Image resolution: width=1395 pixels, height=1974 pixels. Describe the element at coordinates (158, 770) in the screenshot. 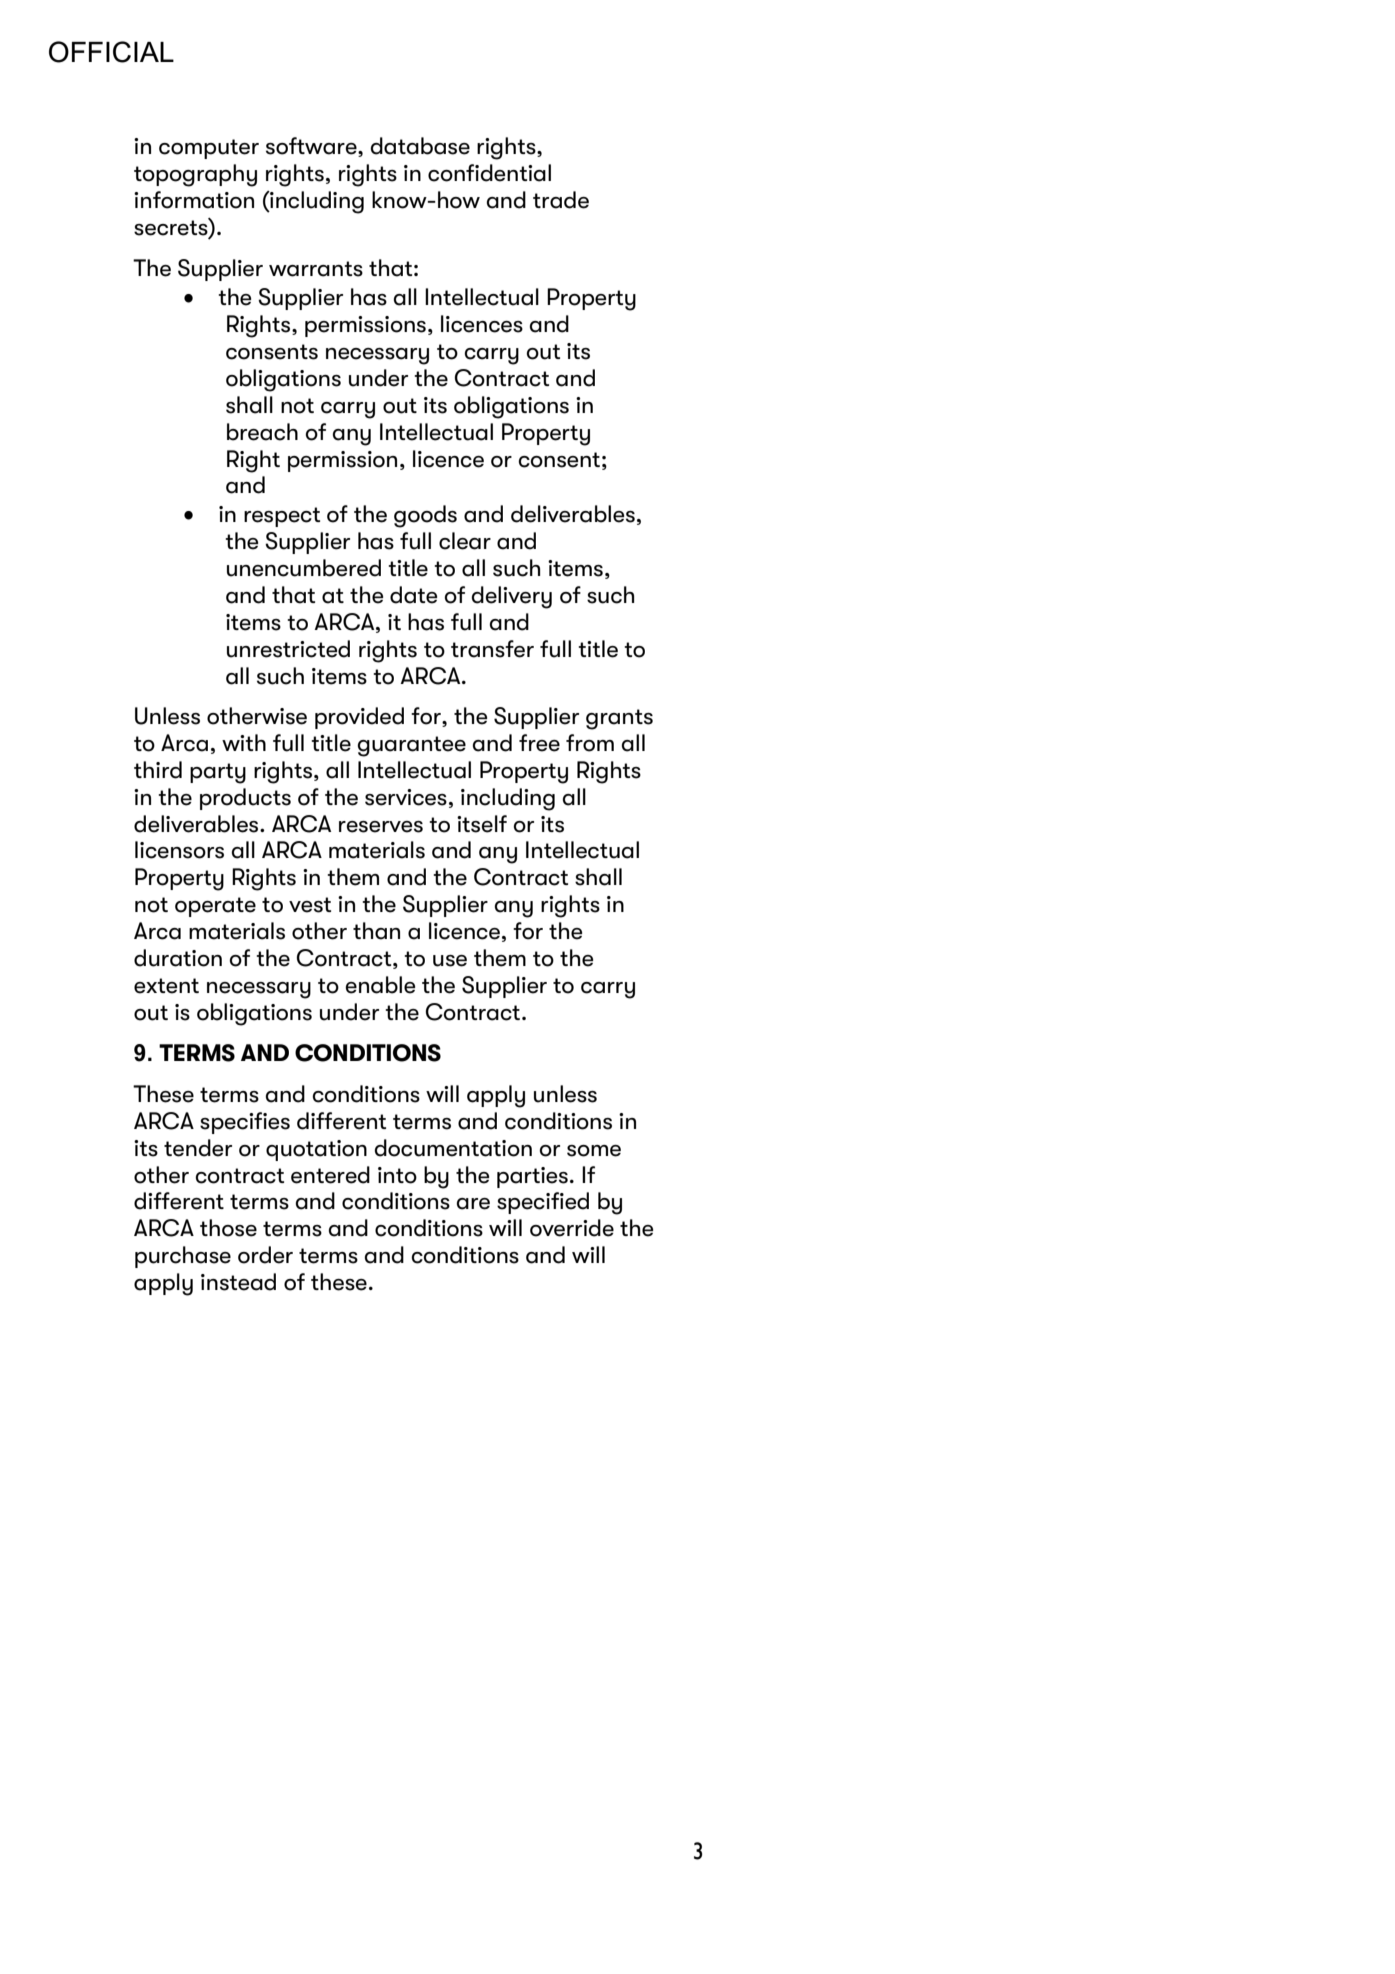

I see `third` at that location.
